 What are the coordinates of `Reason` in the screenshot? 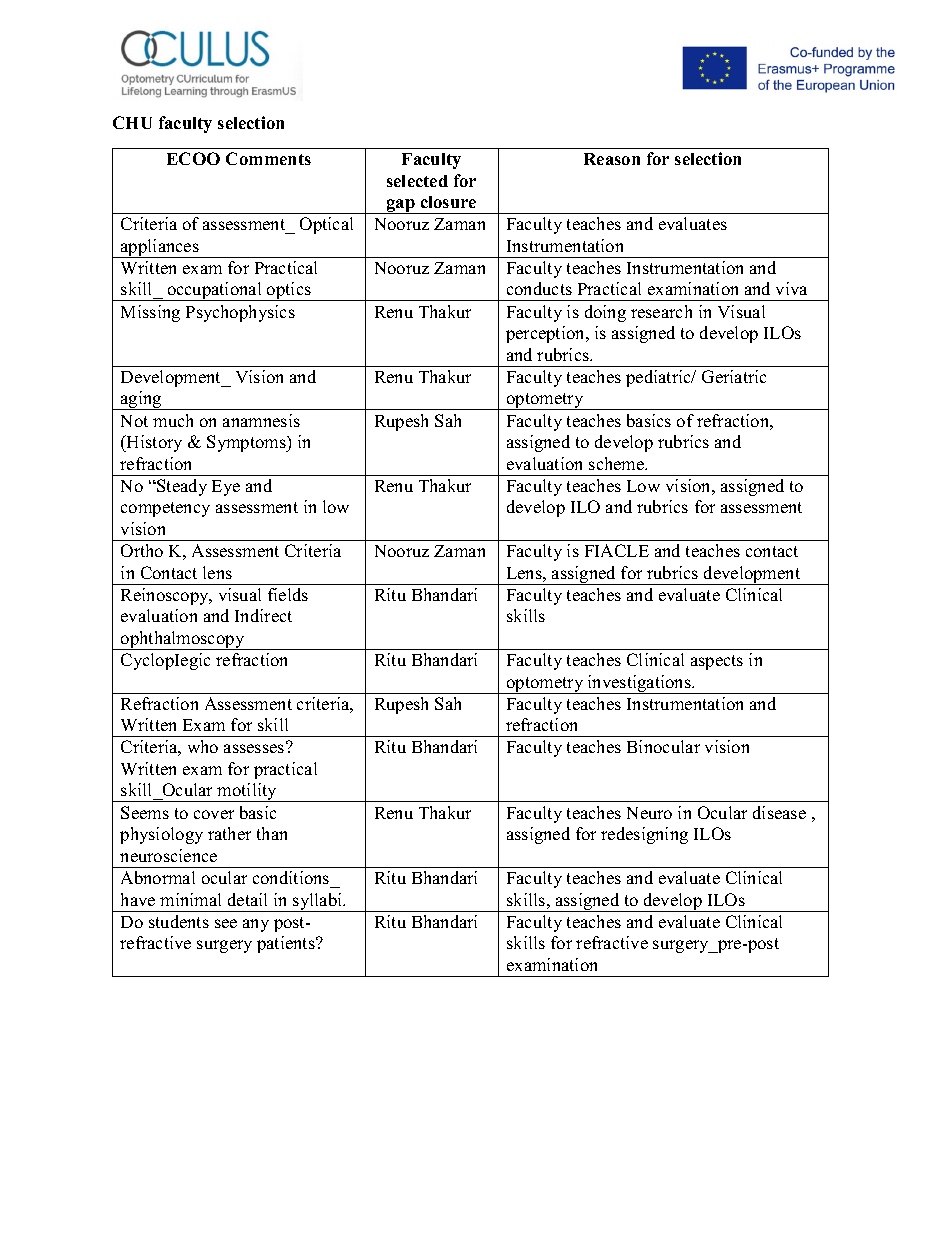 It's located at (612, 159).
